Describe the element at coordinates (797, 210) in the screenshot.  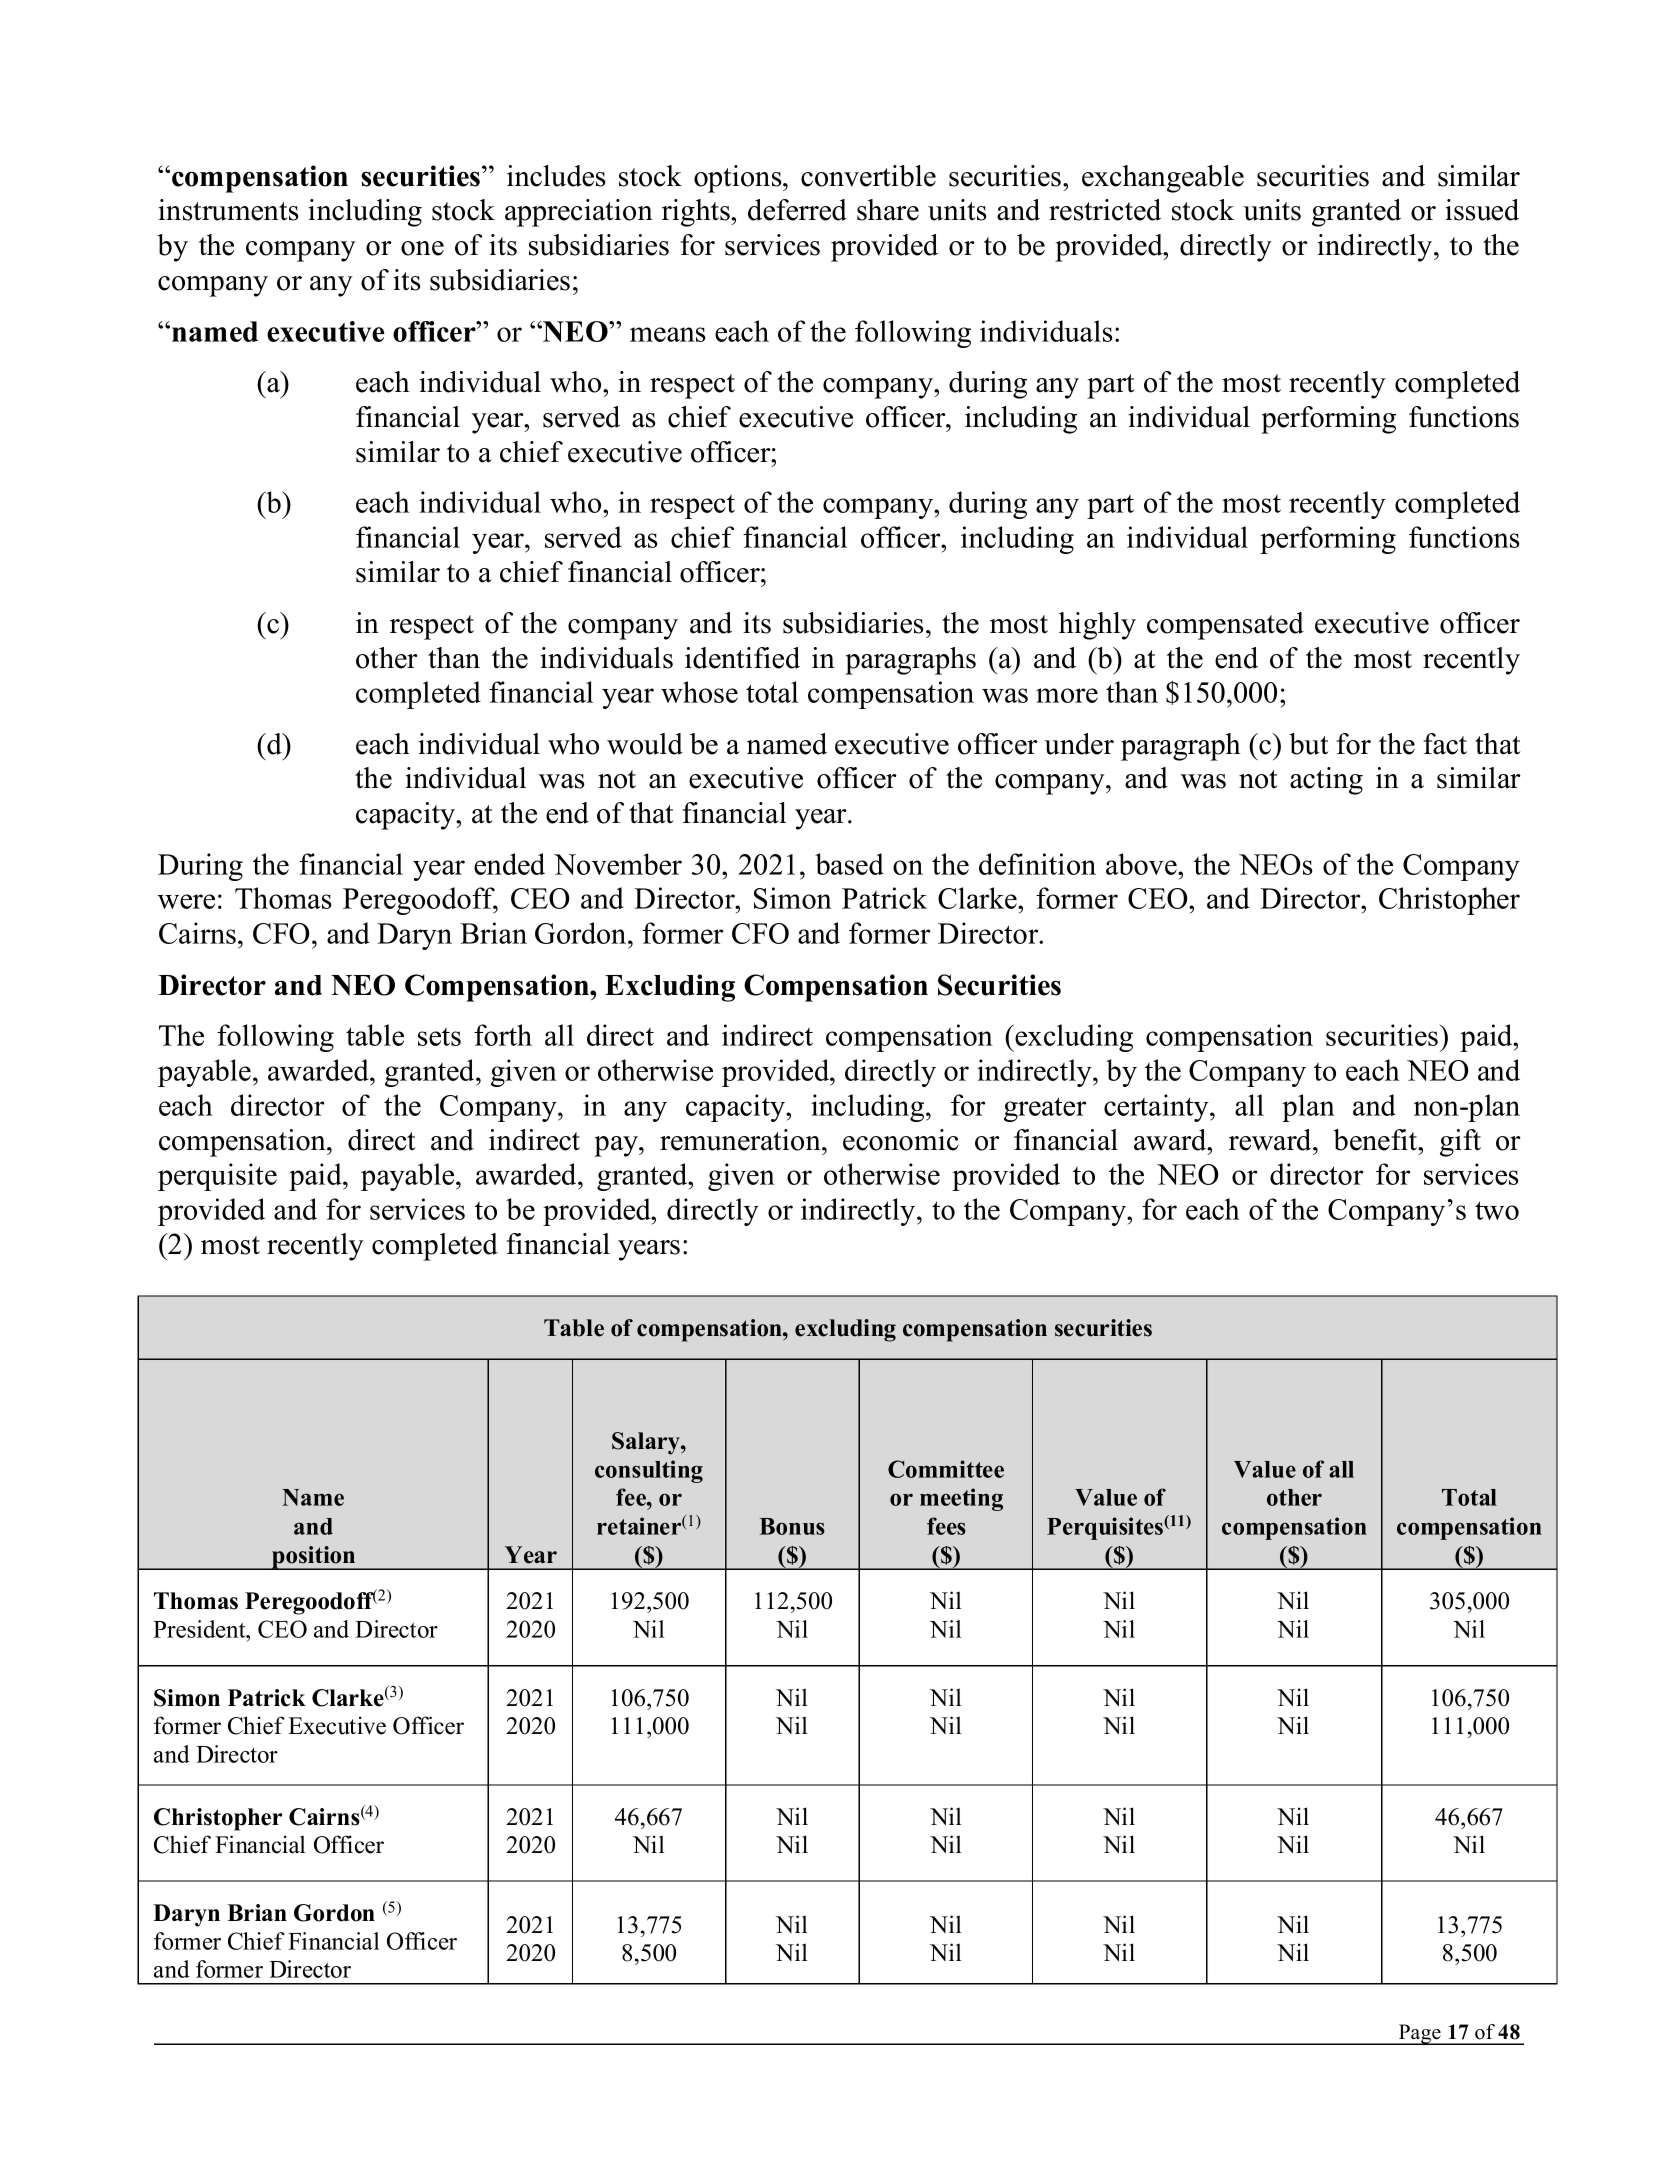
I see `deferred` at that location.
